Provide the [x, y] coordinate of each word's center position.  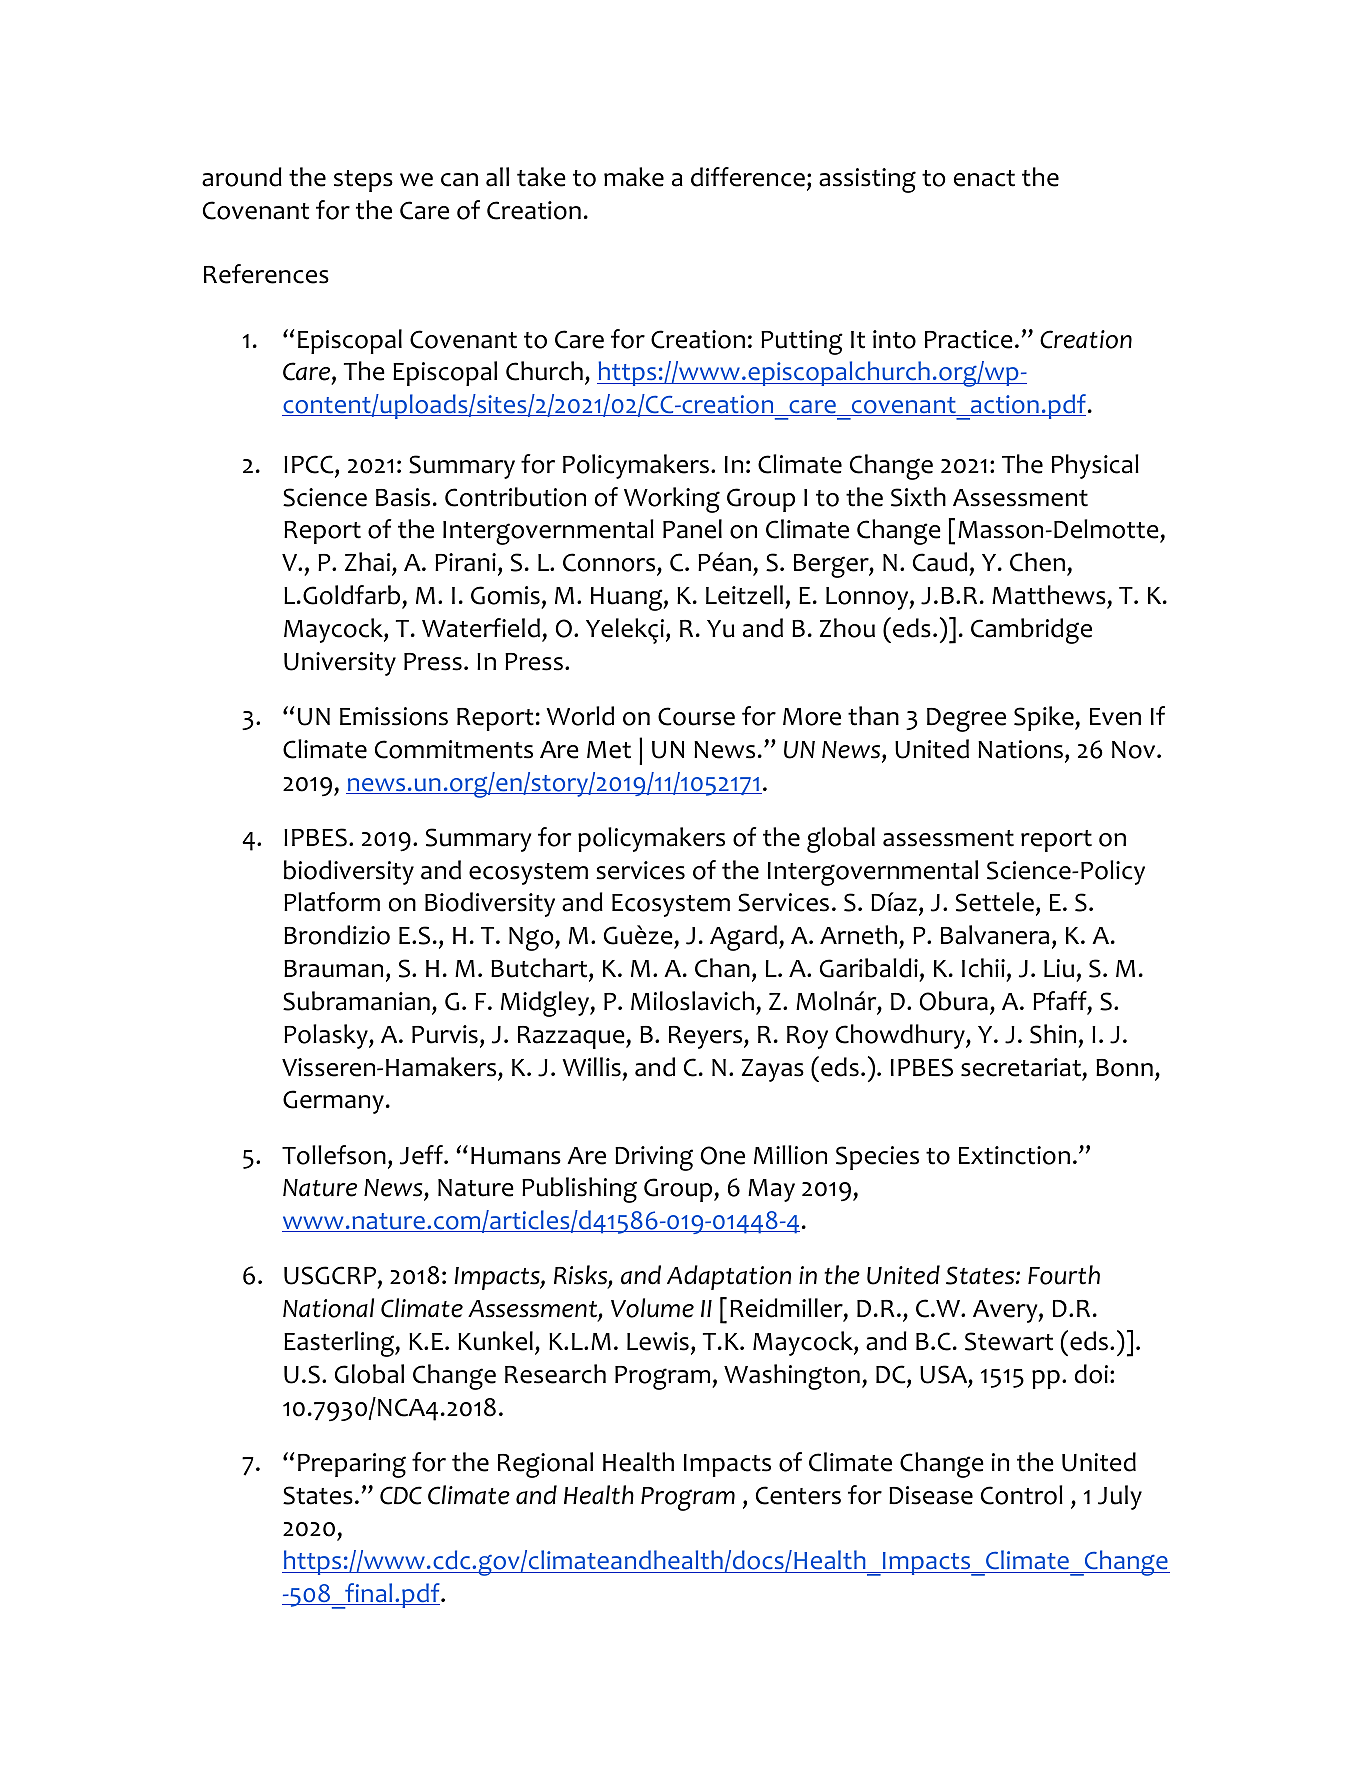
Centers [798, 1495]
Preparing [352, 1465]
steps [363, 181]
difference [748, 177]
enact [984, 178]
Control [1022, 1495]
